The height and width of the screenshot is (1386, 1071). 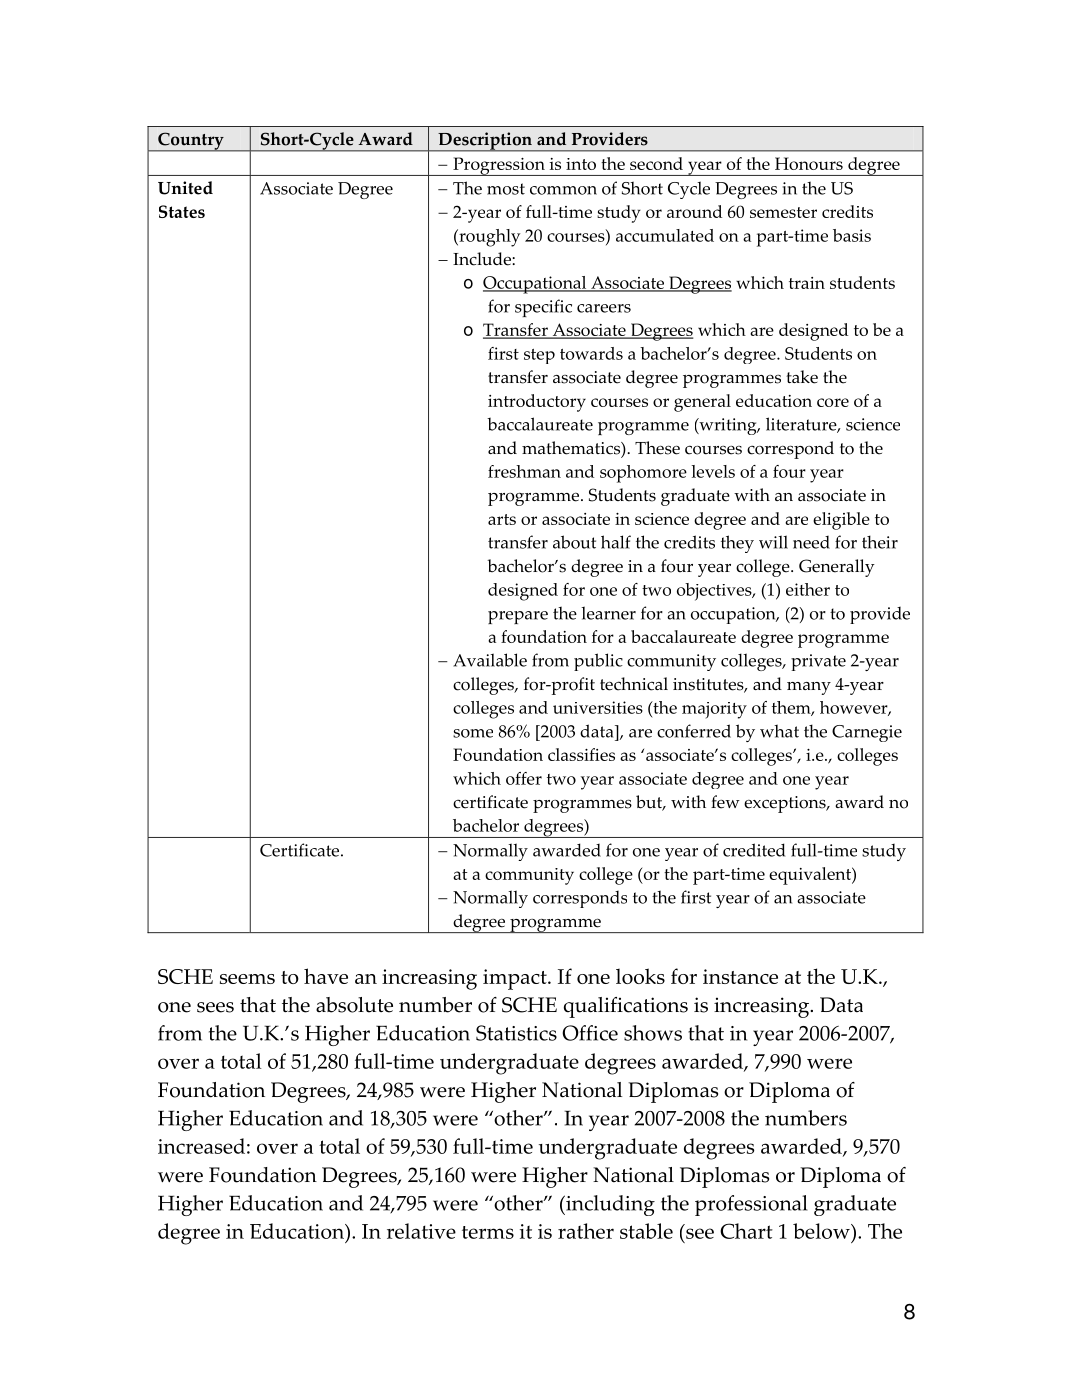 I want to click on Available, so click(x=490, y=660).
